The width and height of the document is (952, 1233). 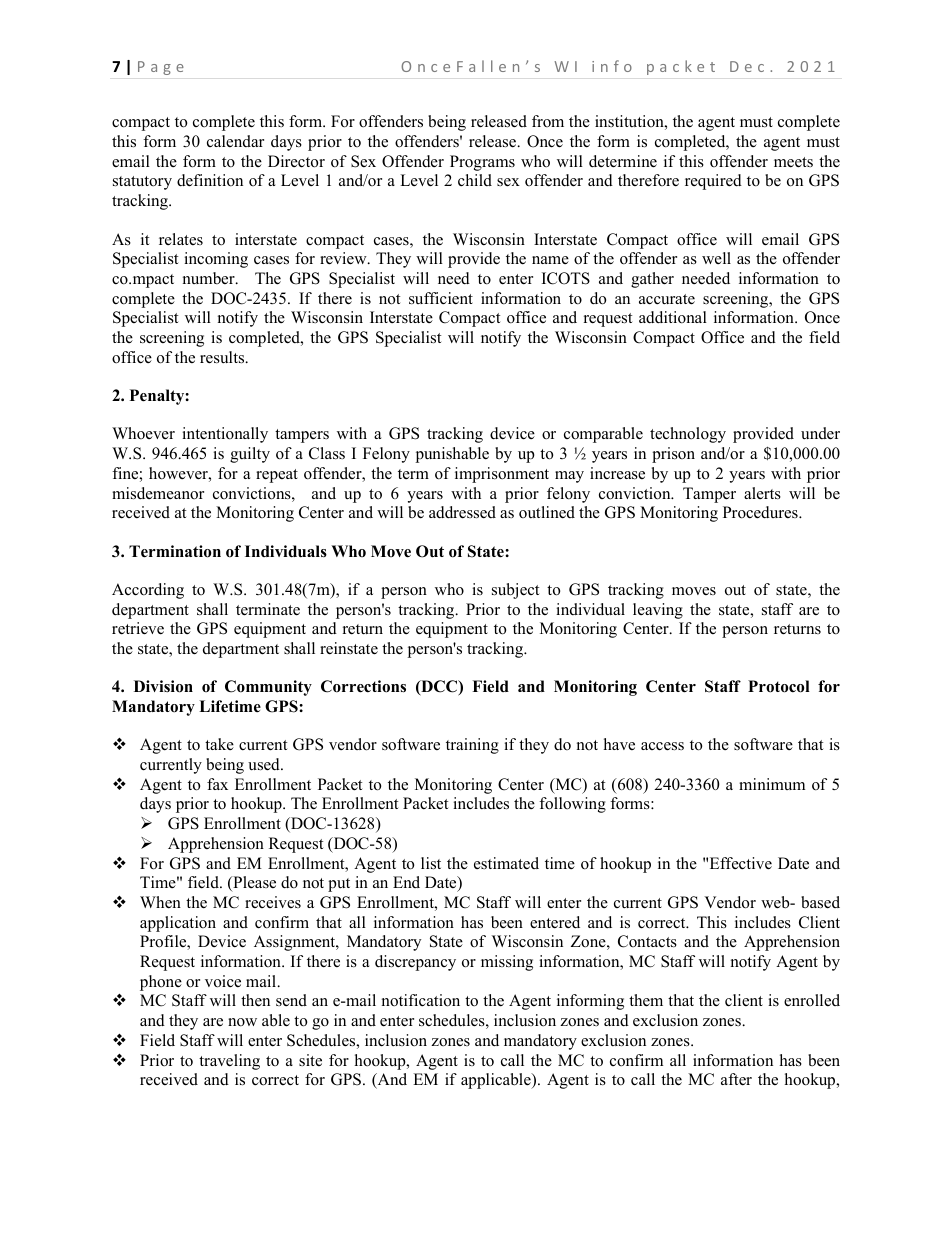 What do you see at coordinates (161, 68) in the document?
I see `Page` at bounding box center [161, 68].
